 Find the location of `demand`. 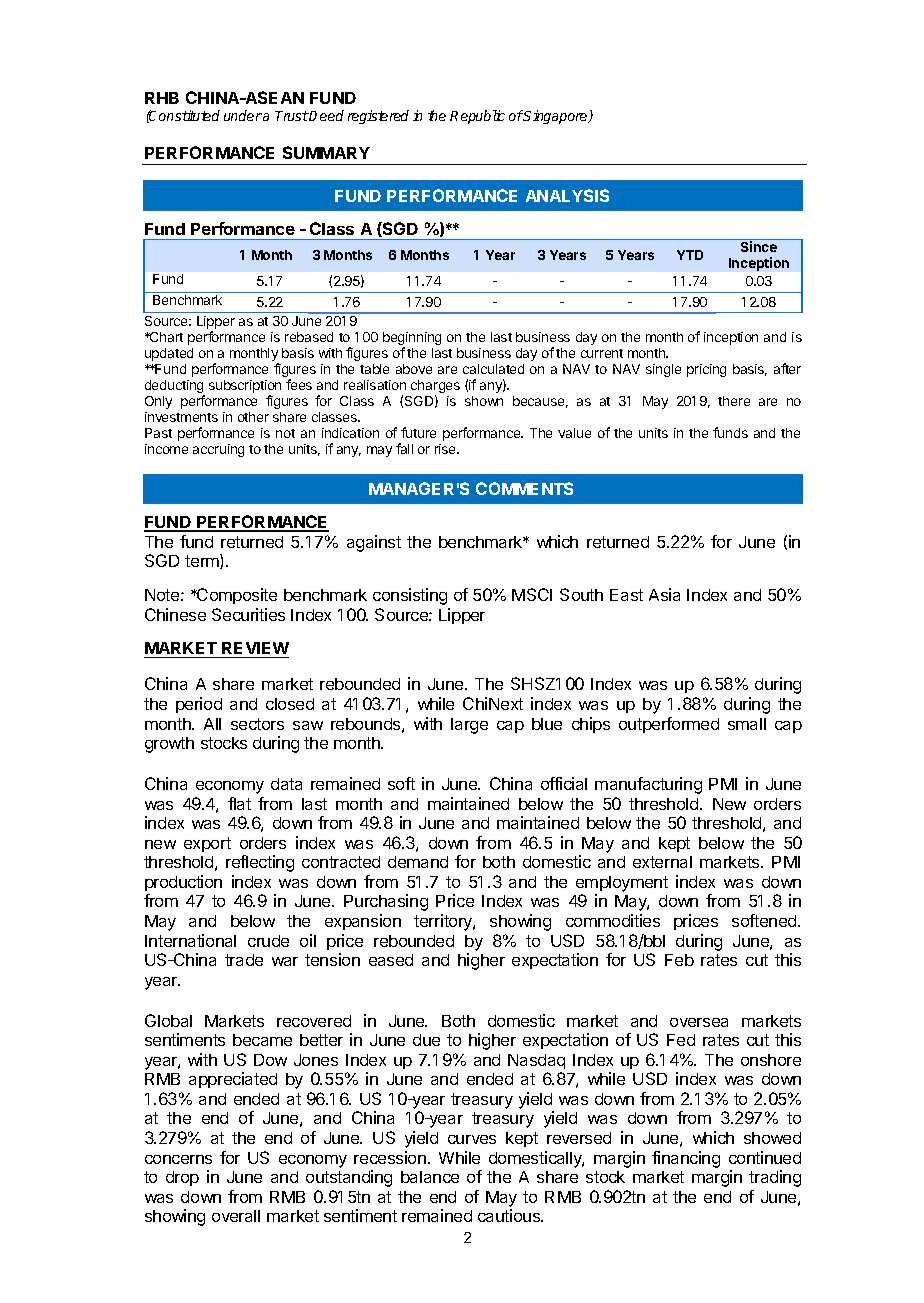

demand is located at coordinates (418, 862).
